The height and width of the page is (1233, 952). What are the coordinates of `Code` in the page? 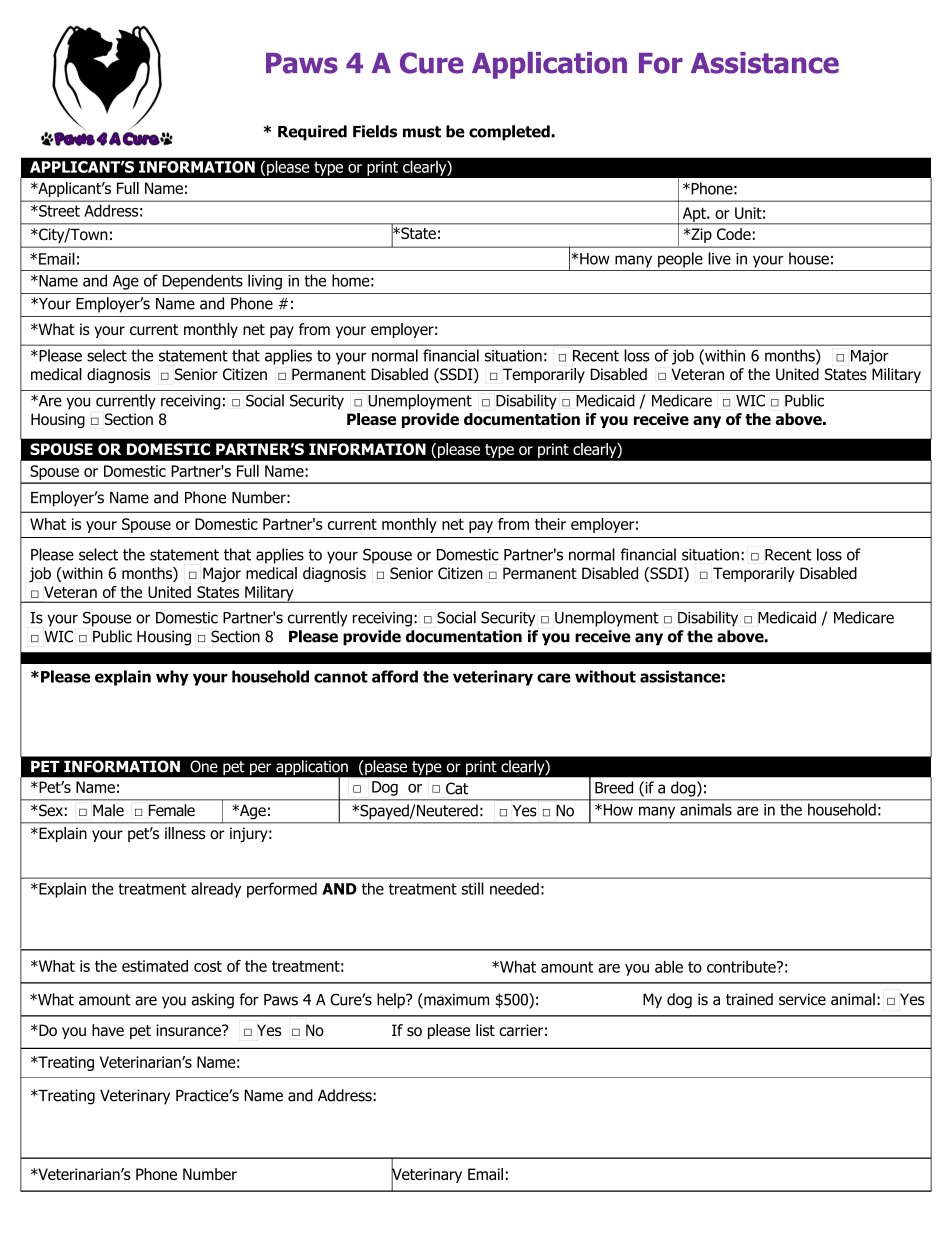 It's located at (734, 234).
